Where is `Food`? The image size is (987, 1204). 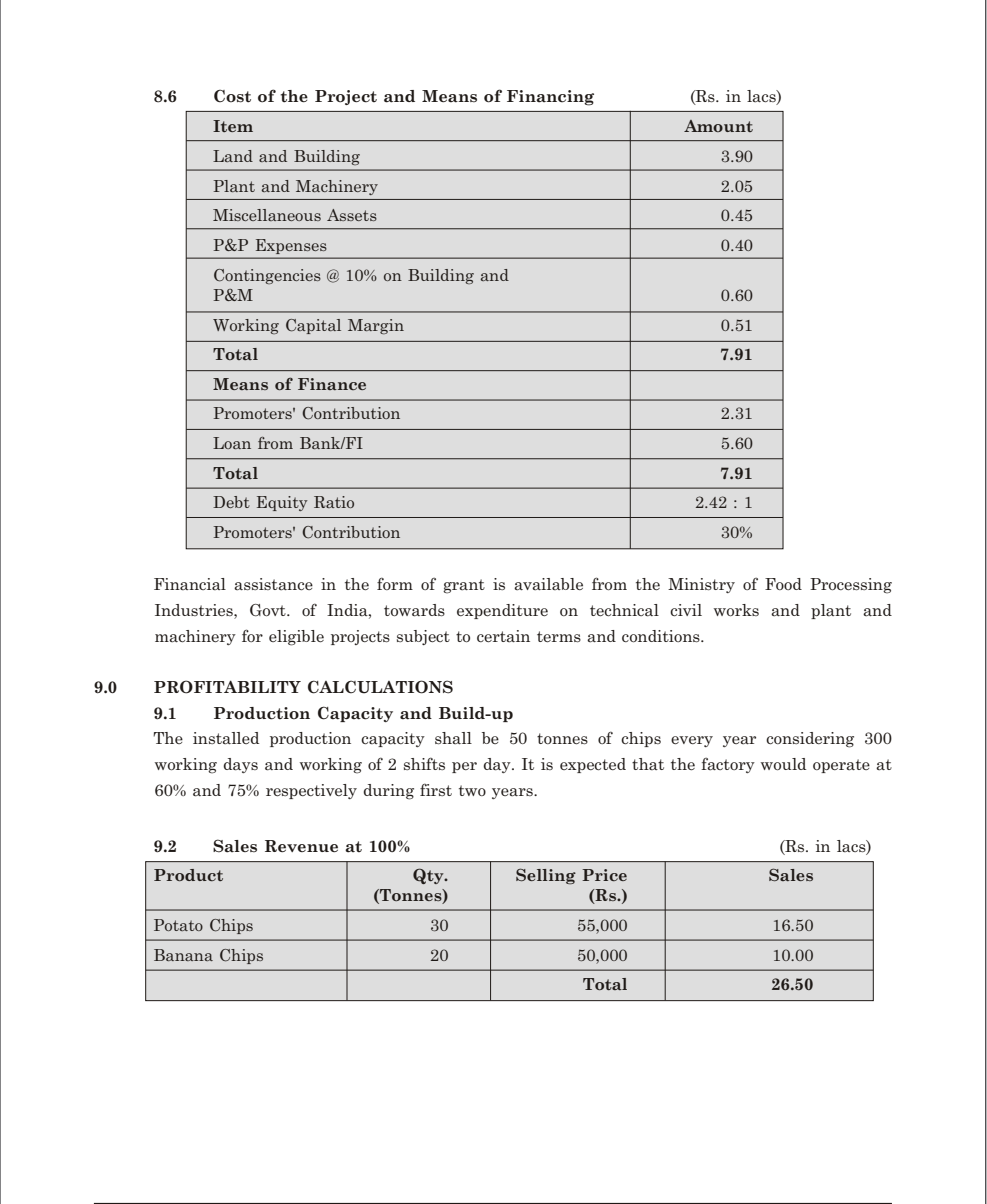 Food is located at coordinates (783, 584).
